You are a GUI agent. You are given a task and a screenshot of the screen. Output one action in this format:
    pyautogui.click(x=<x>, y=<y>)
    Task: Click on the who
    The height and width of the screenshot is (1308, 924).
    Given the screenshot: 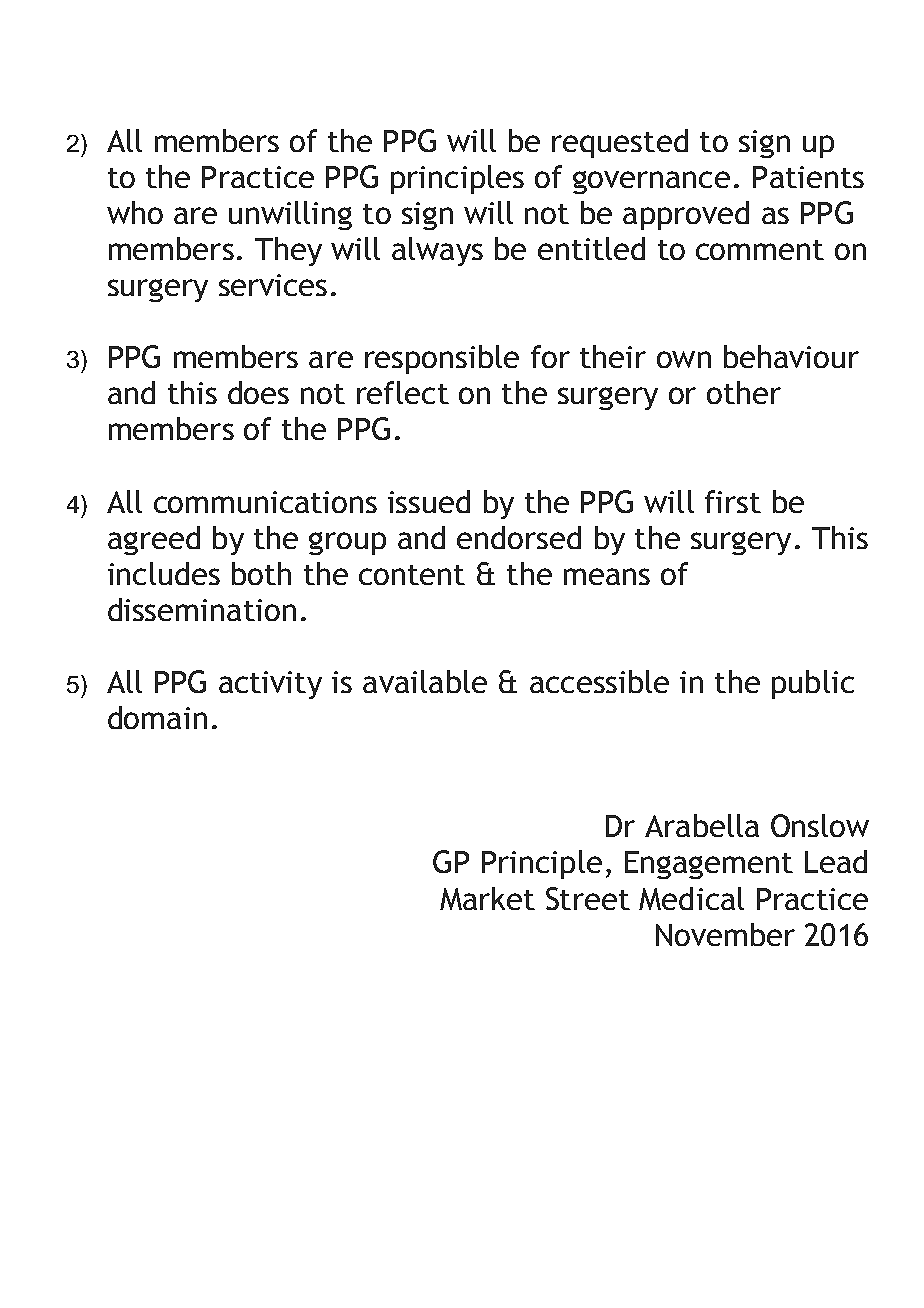 What is the action you would take?
    pyautogui.click(x=135, y=212)
